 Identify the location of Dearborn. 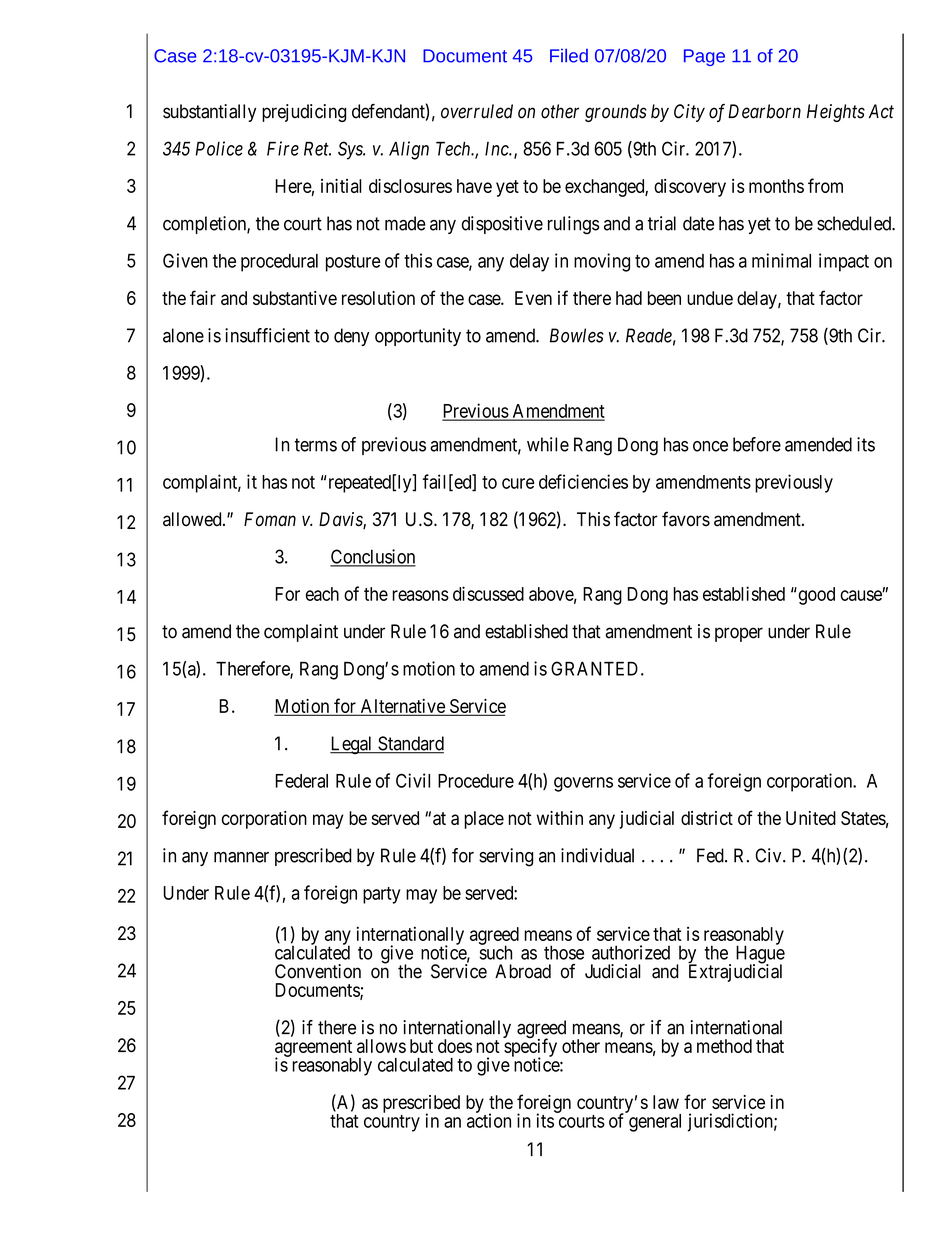
(764, 111).
